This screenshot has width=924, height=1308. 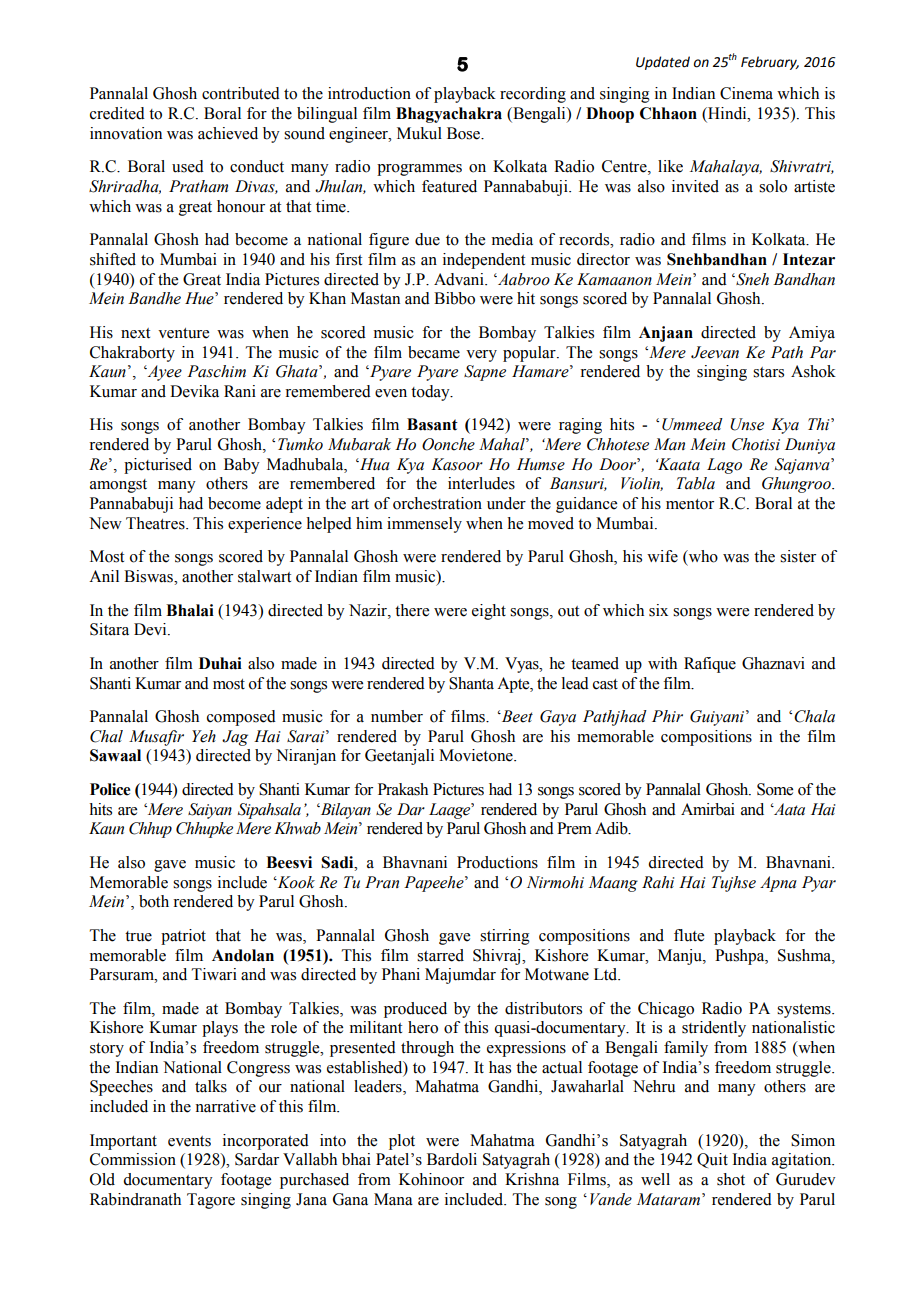 I want to click on February, so click(x=770, y=63).
